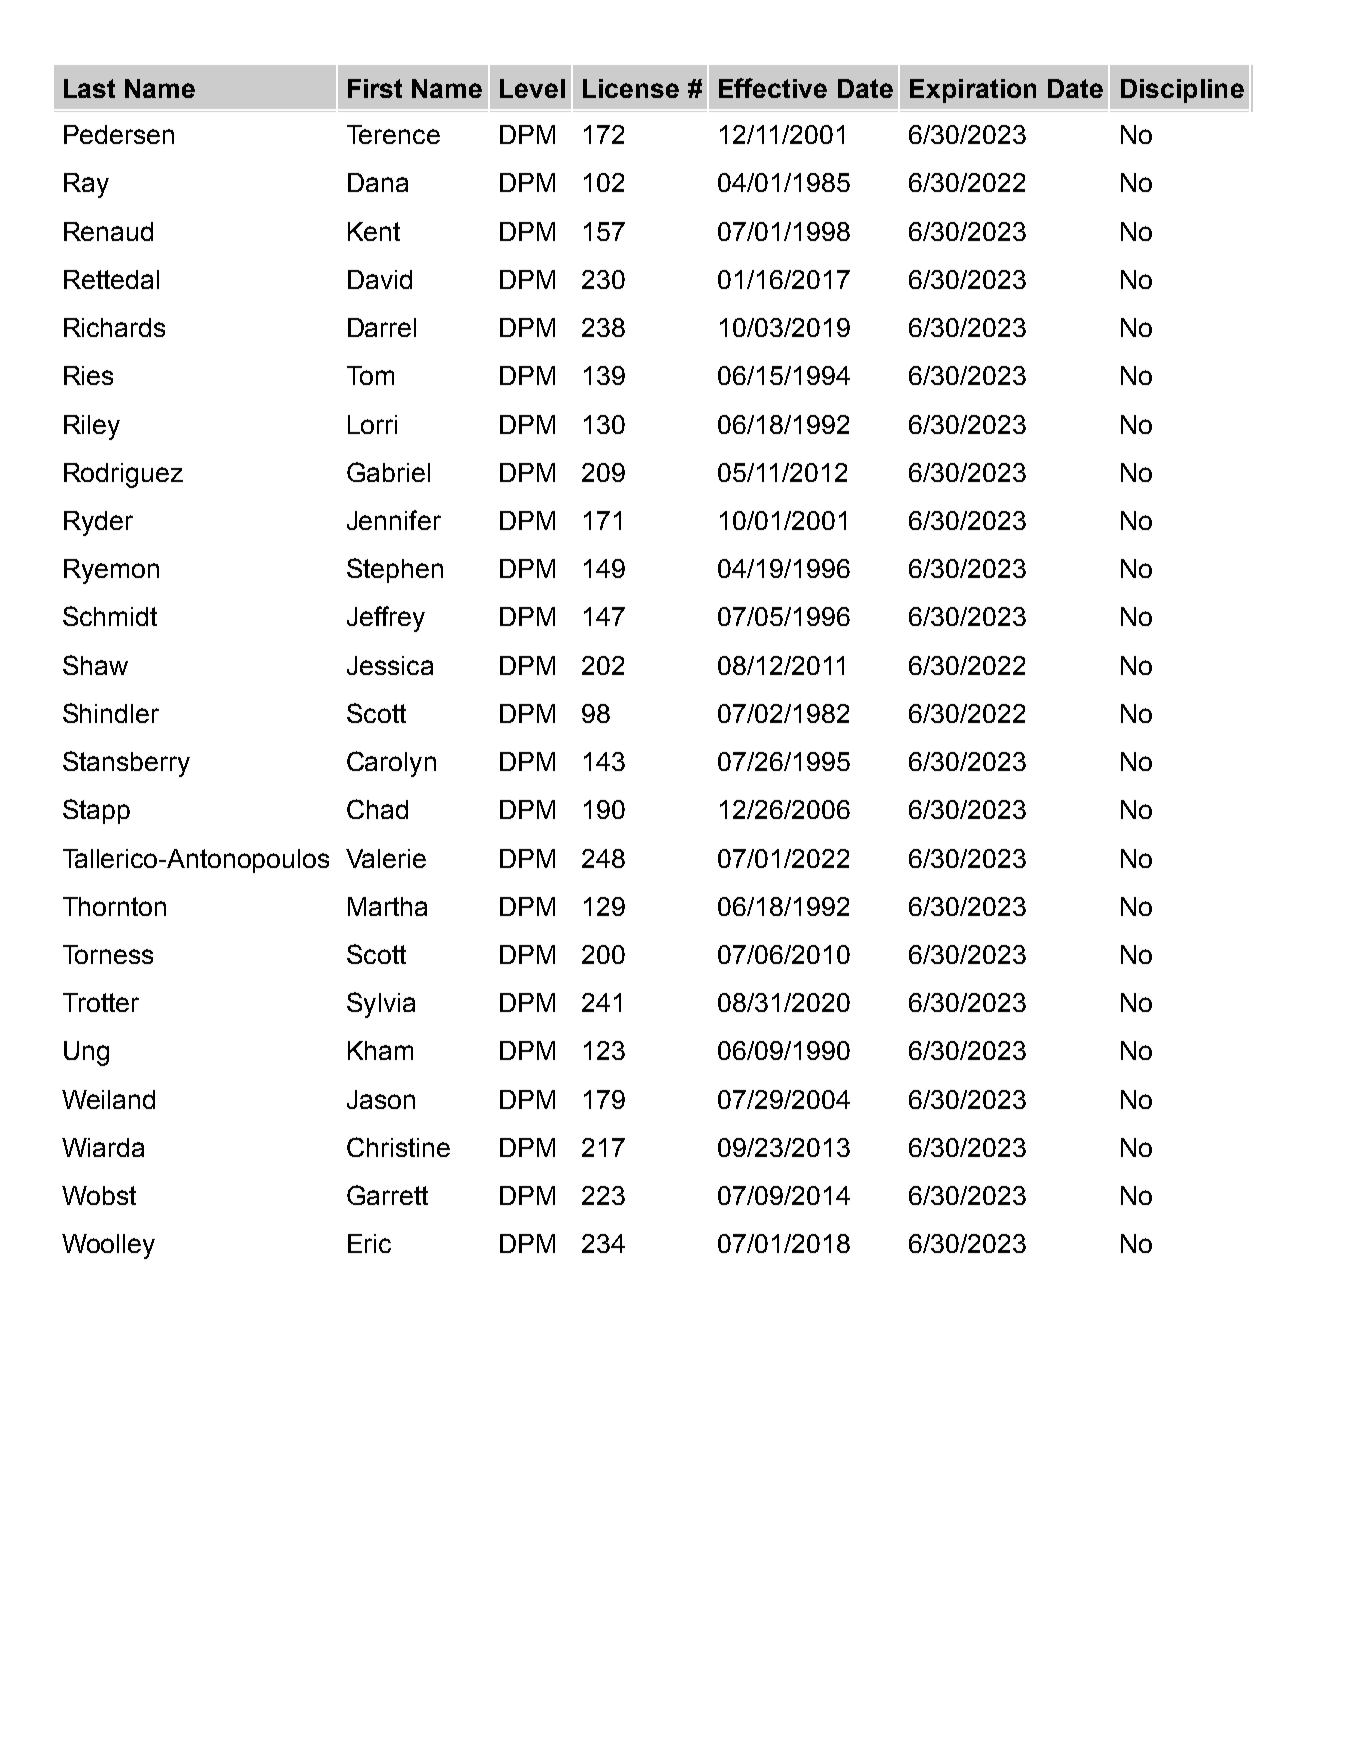 The height and width of the screenshot is (1756, 1357). I want to click on Chad, so click(377, 809).
